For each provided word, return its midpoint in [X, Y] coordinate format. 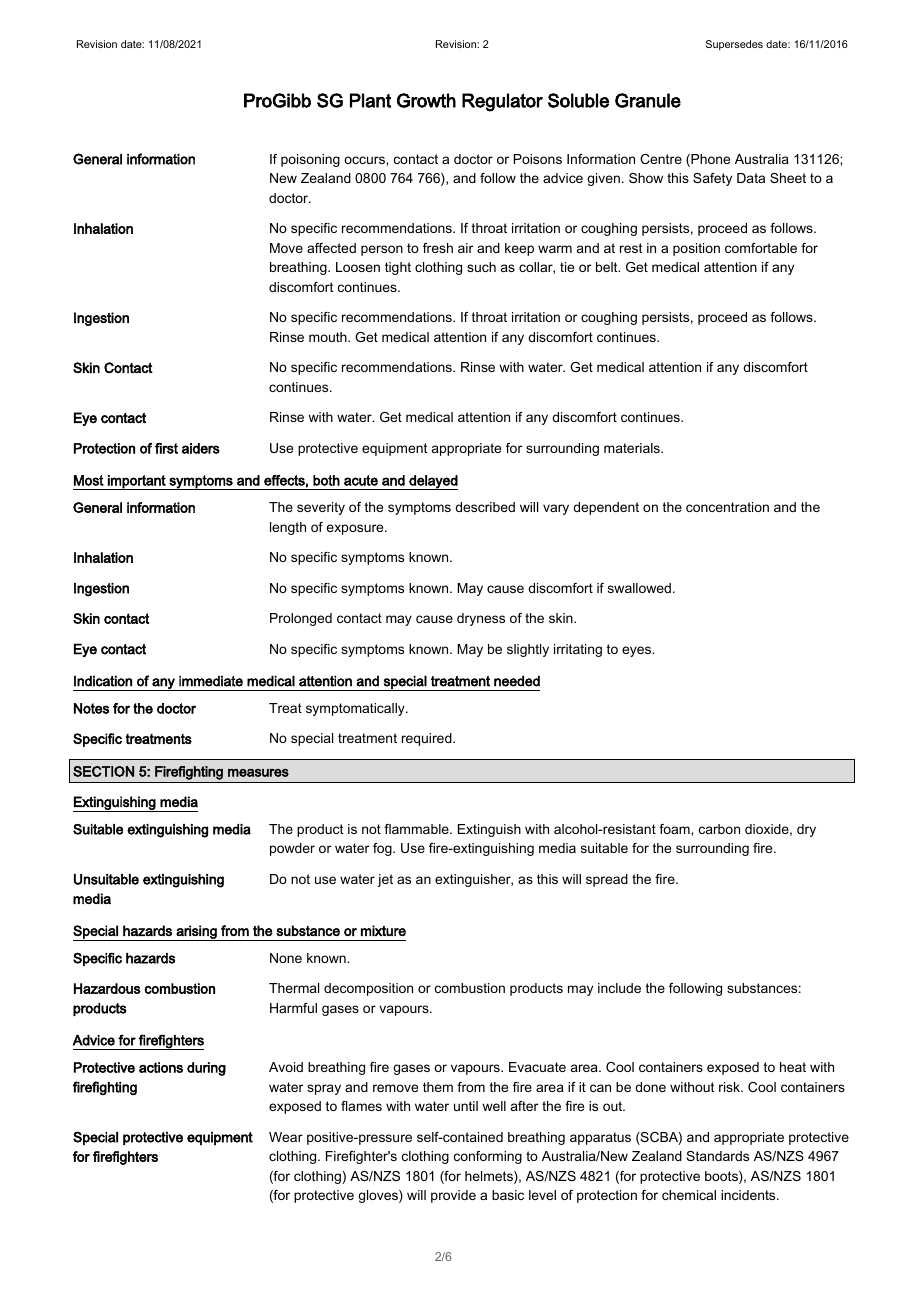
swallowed [639, 588]
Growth [426, 100]
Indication [103, 681]
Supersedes [734, 45]
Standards [717, 1156]
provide [453, 1196]
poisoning [310, 160]
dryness [481, 619]
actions [161, 1067]
